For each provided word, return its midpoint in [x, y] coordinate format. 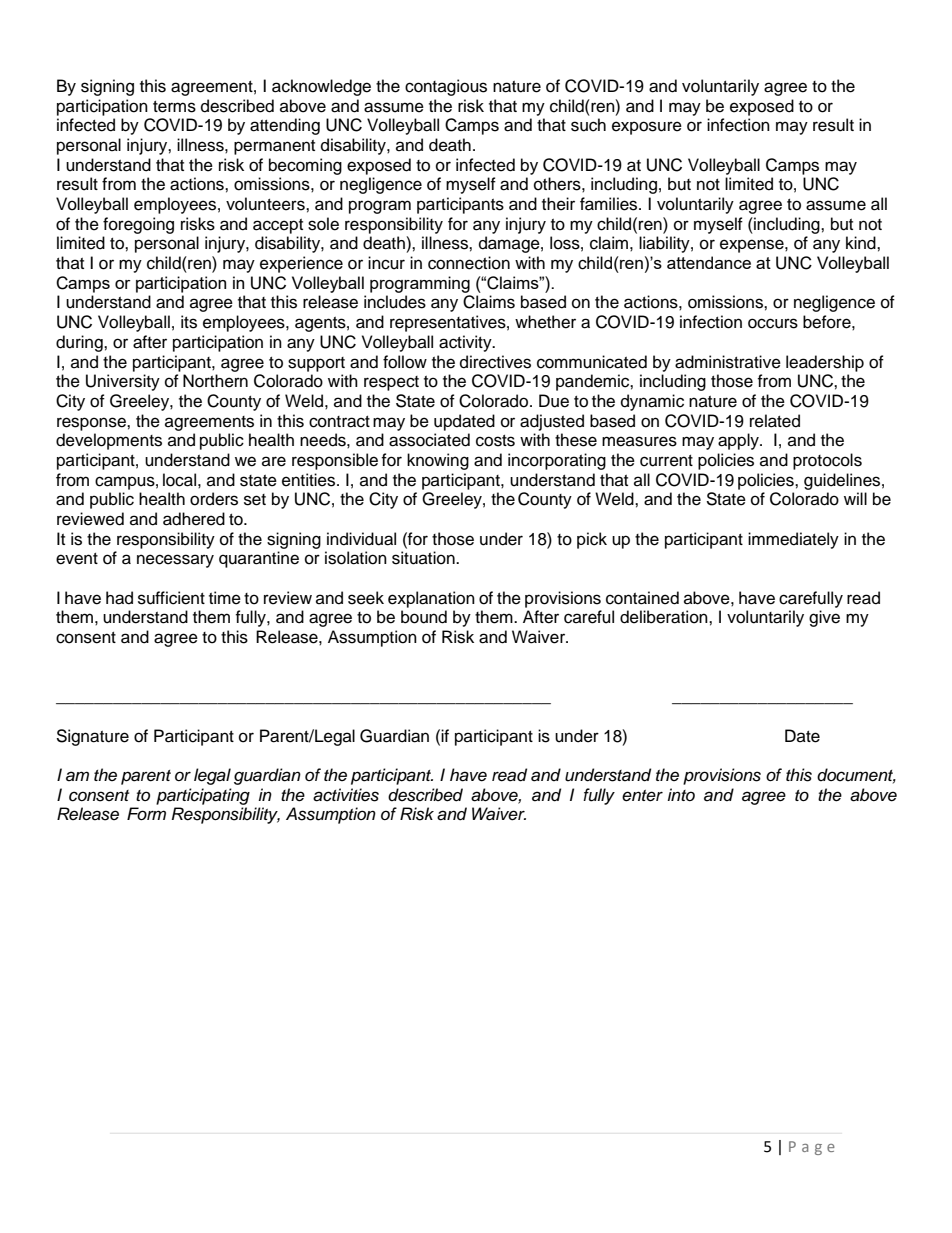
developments [109, 441]
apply [739, 441]
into [681, 794]
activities [346, 795]
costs [495, 441]
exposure [647, 128]
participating [203, 796]
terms [174, 107]
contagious [446, 87]
